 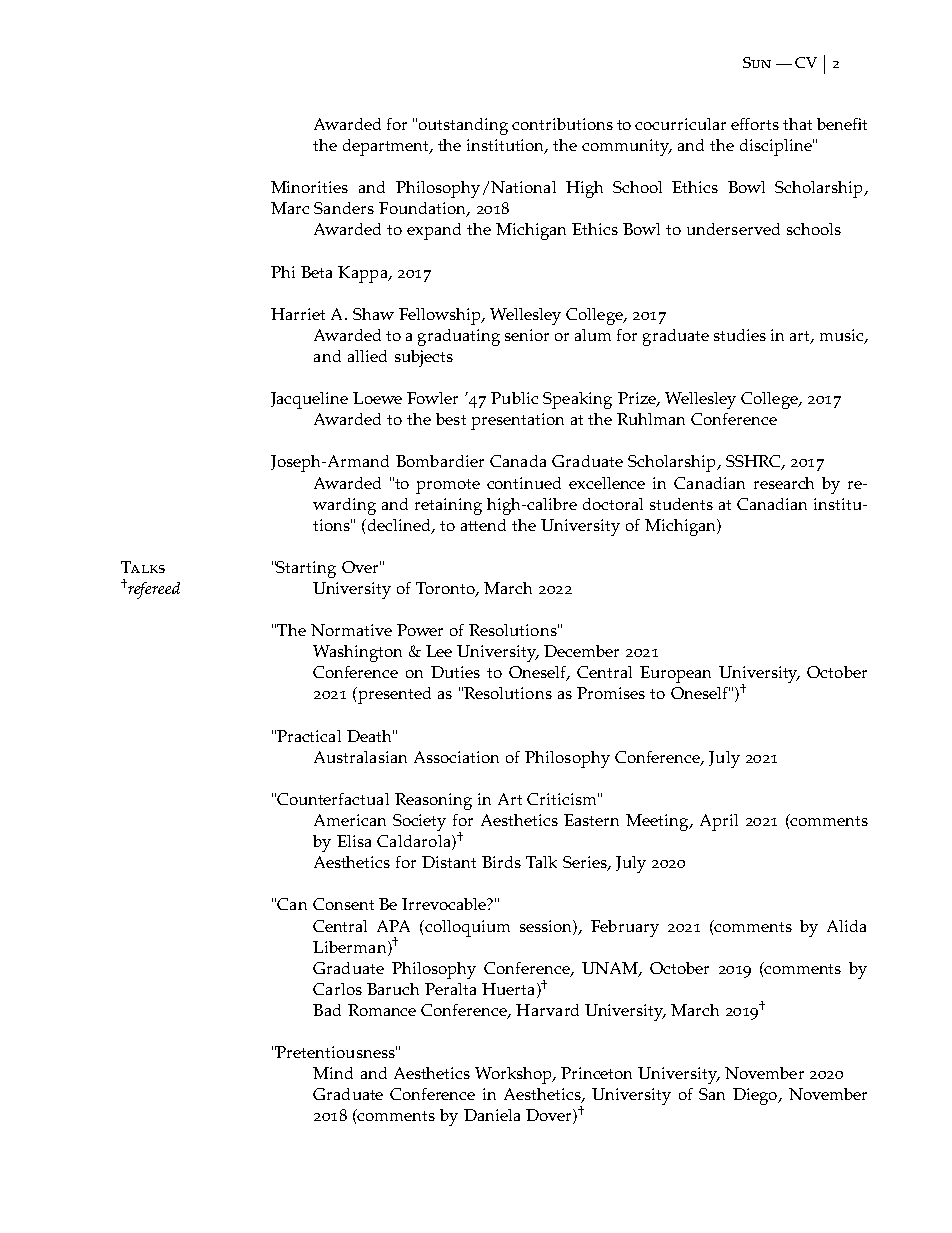 I want to click on American, so click(x=350, y=820).
